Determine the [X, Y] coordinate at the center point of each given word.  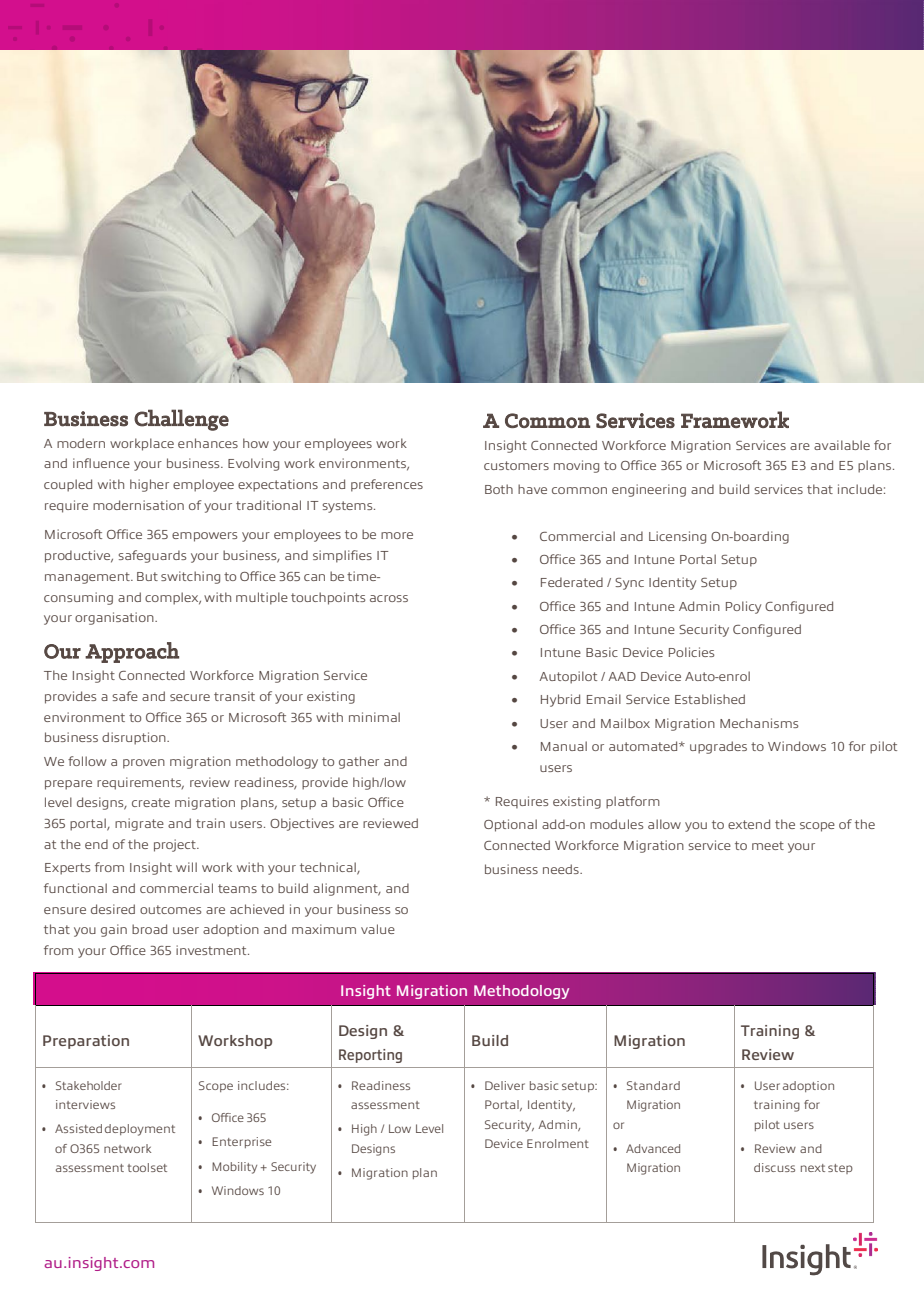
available [842, 445]
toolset [147, 1167]
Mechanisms [759, 723]
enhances [208, 443]
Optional [510, 825]
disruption [135, 738]
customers [516, 465]
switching [190, 577]
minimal [374, 717]
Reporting [370, 1056]
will [186, 867]
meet [768, 845]
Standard [653, 1085]
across [389, 598]
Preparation [86, 1042]
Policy [743, 607]
